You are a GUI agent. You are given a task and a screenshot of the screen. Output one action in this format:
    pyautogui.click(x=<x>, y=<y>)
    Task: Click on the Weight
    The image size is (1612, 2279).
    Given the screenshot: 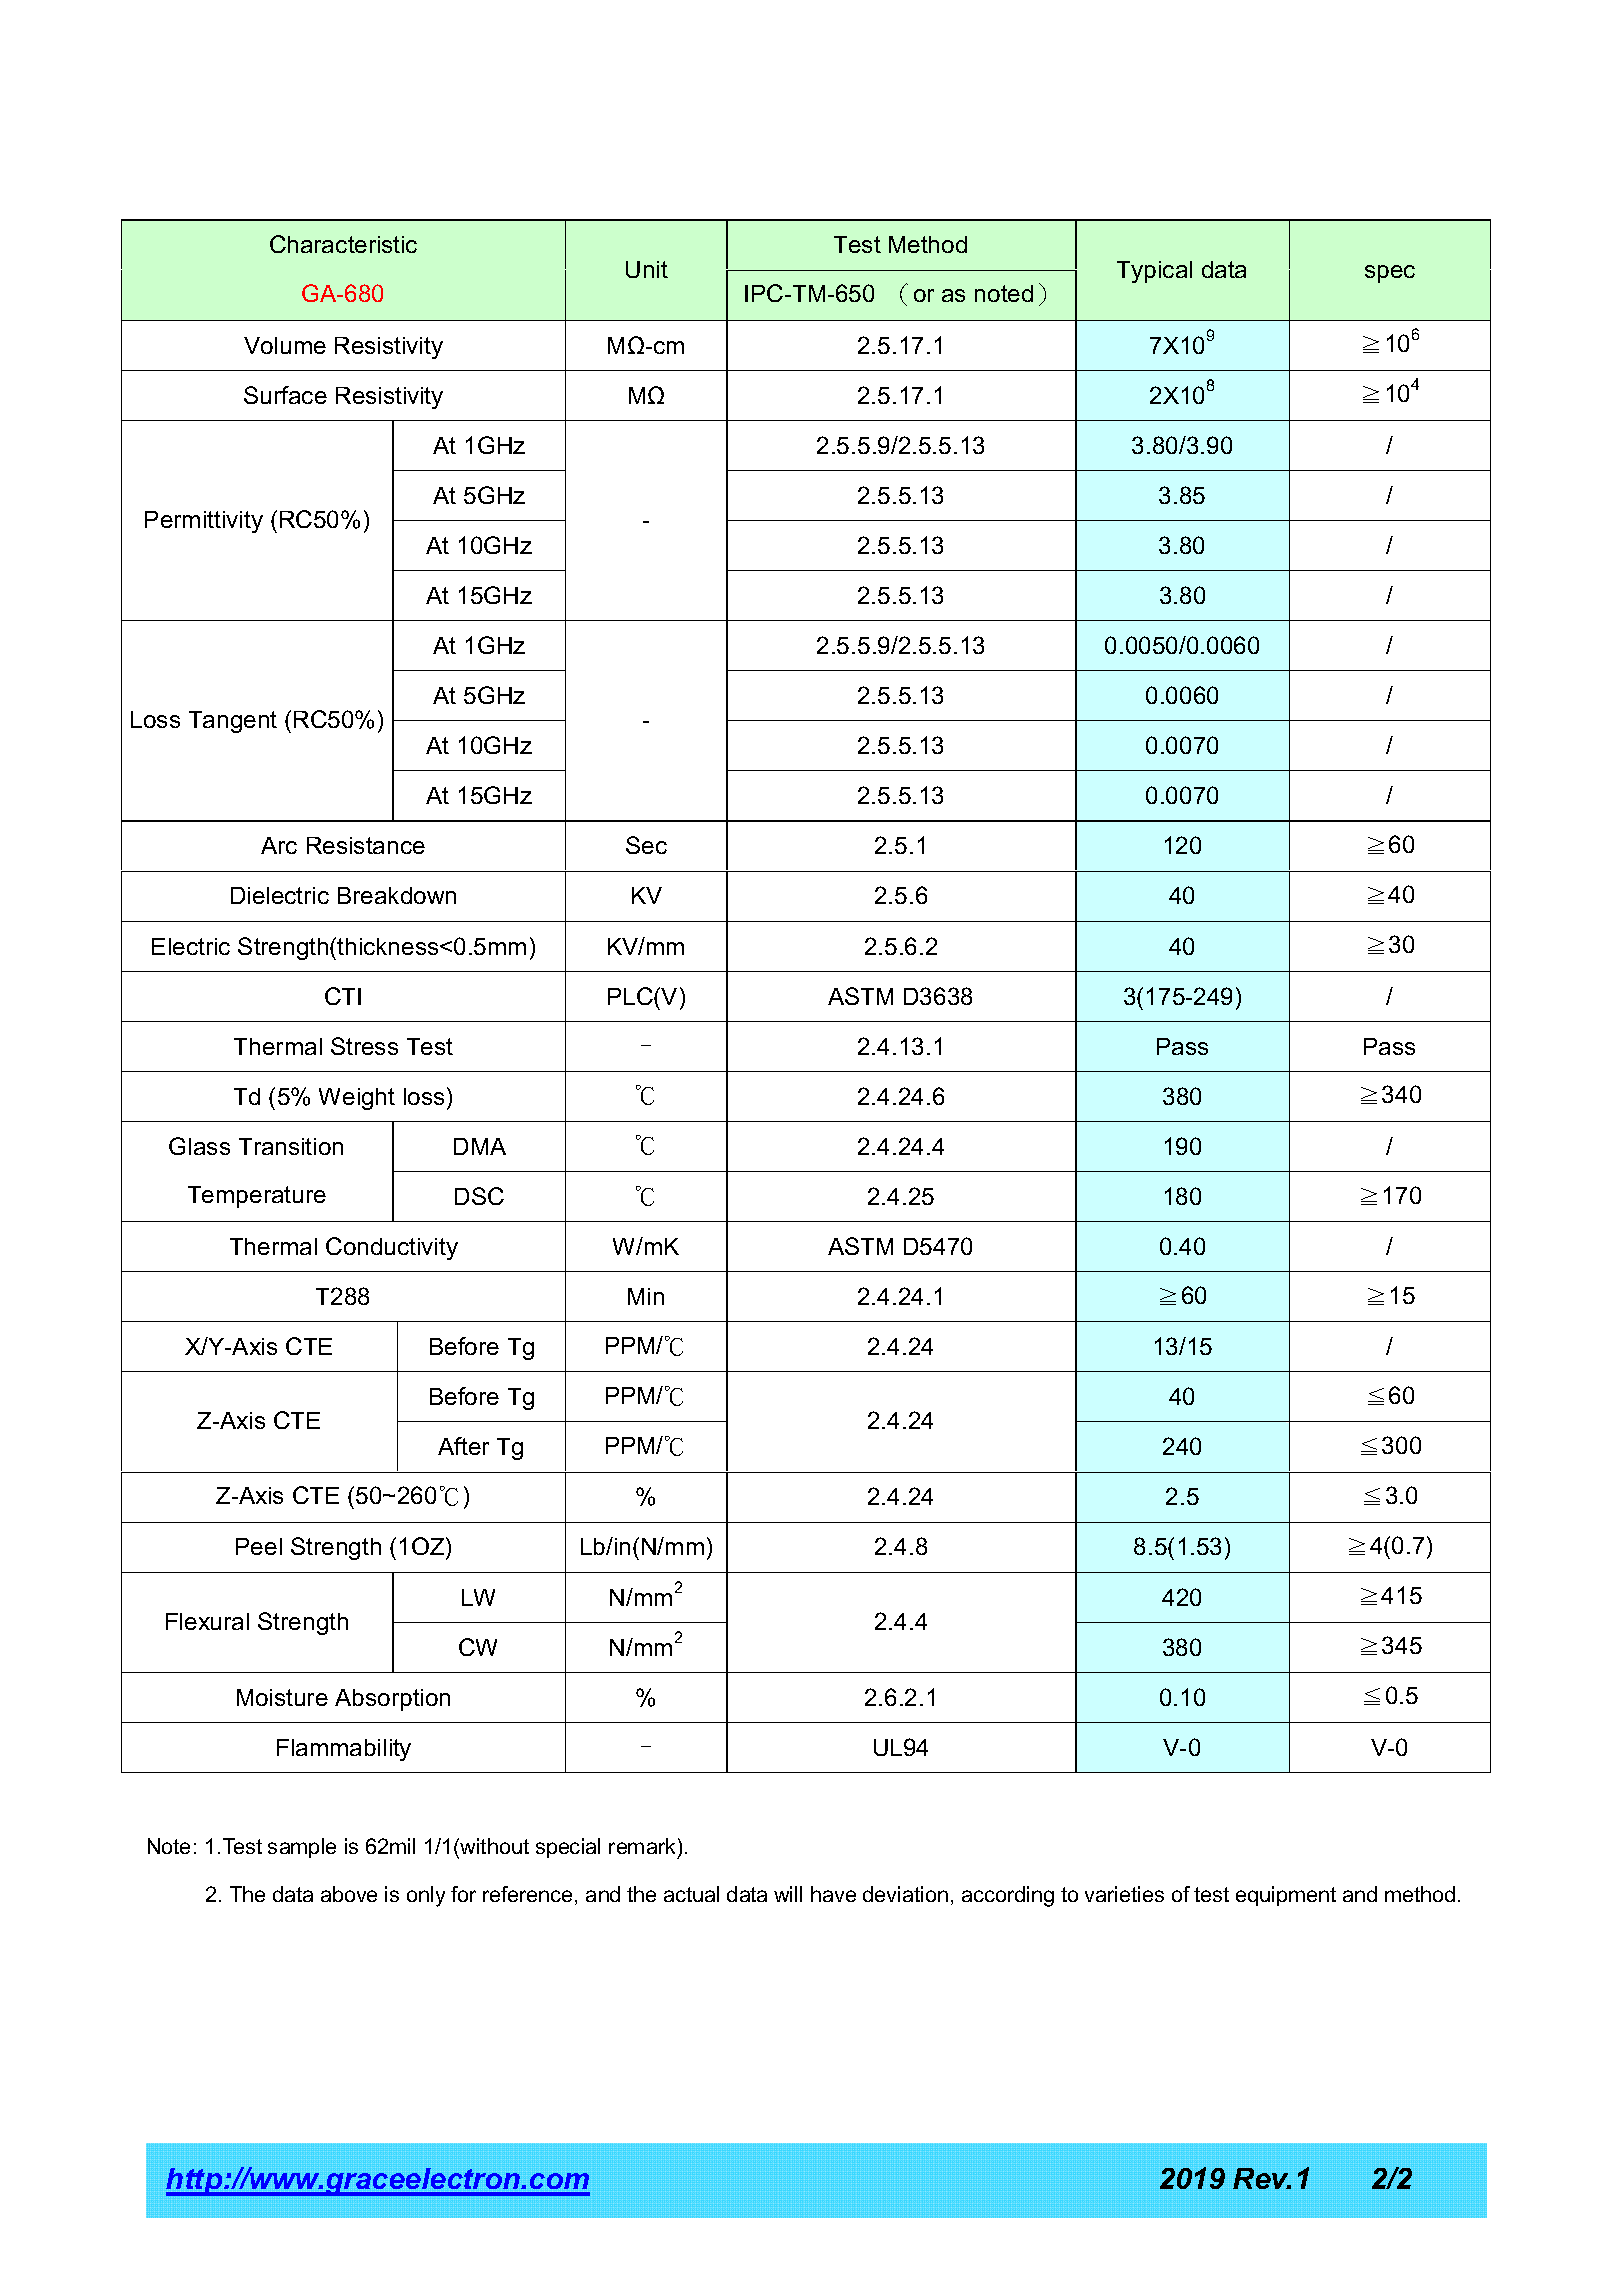 What is the action you would take?
    pyautogui.click(x=357, y=1099)
